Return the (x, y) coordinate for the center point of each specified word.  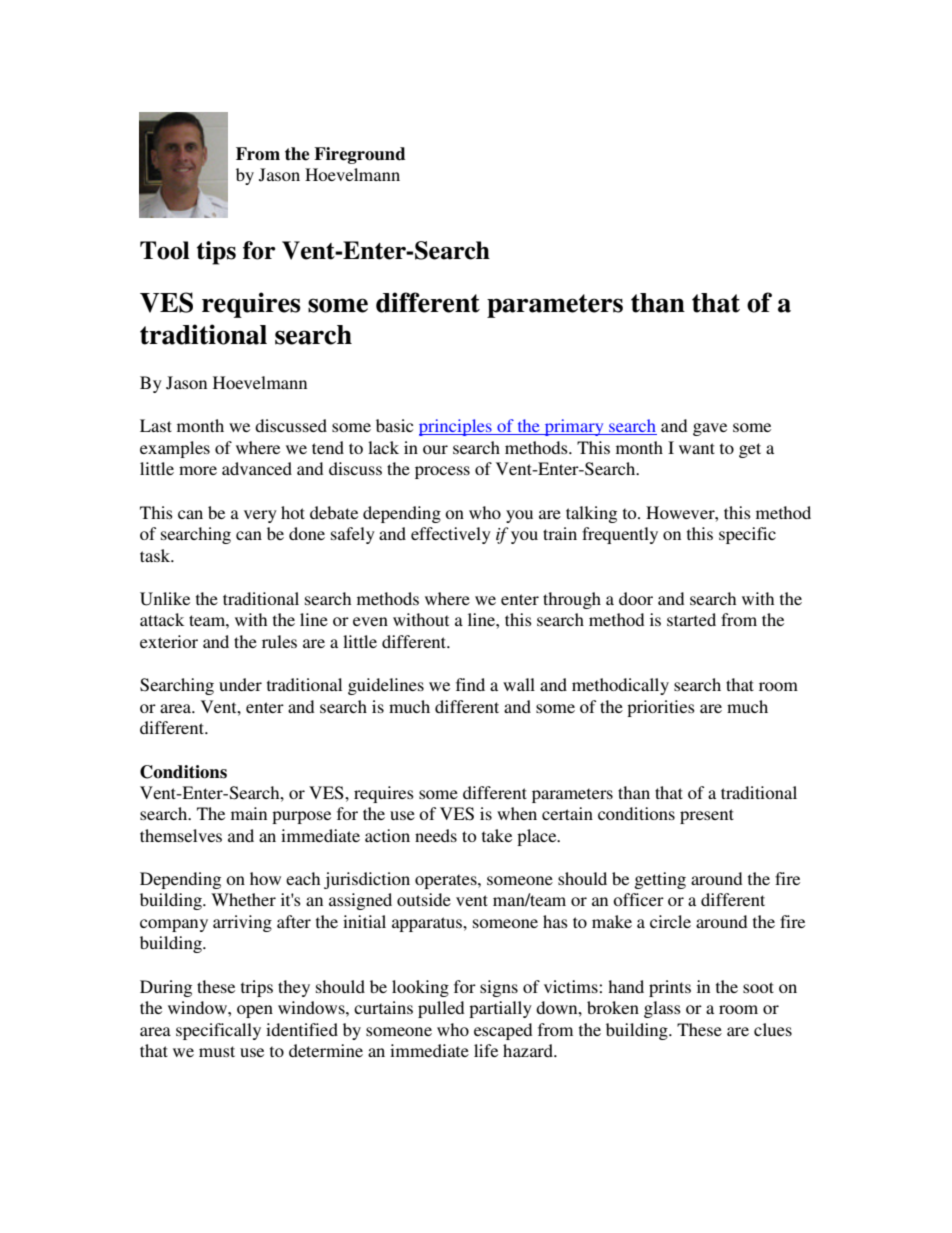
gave (710, 429)
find (470, 684)
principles (456, 427)
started (691, 619)
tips (216, 253)
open (255, 1011)
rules (279, 641)
